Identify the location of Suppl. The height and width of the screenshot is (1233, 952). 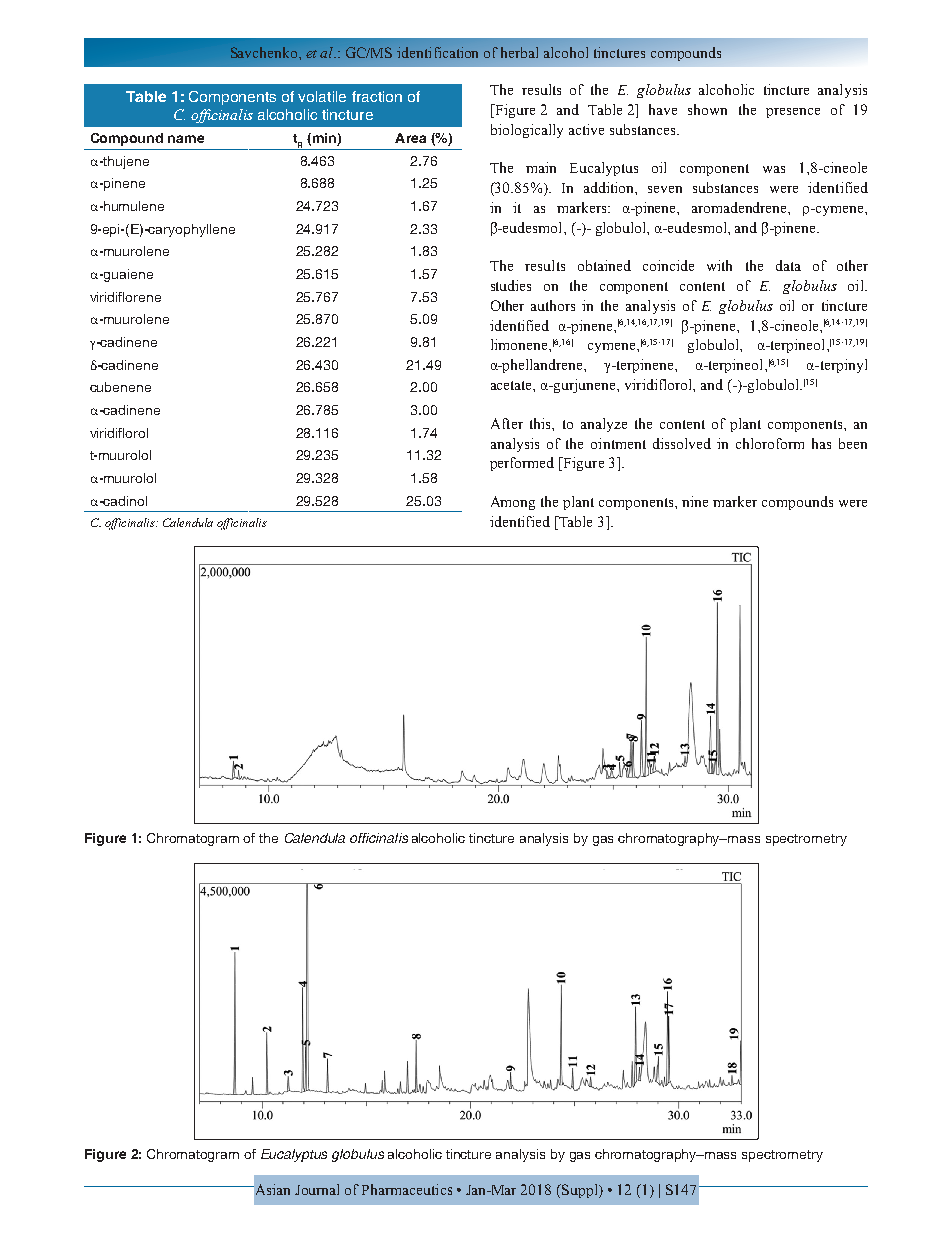
(580, 1191).
